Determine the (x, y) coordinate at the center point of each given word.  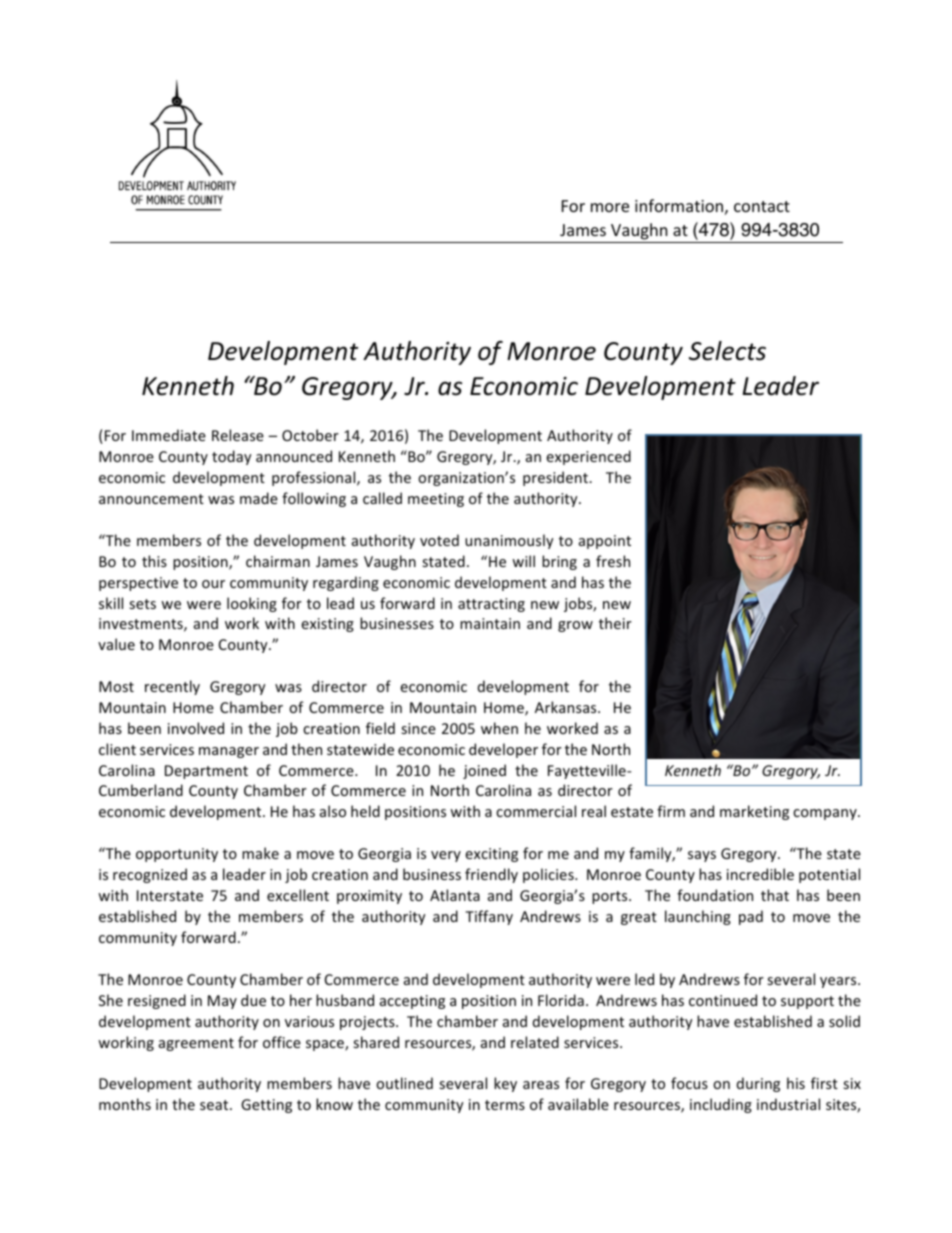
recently (172, 687)
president (557, 478)
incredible (760, 874)
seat (215, 1105)
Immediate (169, 435)
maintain (490, 623)
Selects (727, 351)
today (232, 457)
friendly (491, 875)
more (610, 207)
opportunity (177, 855)
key (505, 1084)
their (615, 623)
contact (762, 206)
